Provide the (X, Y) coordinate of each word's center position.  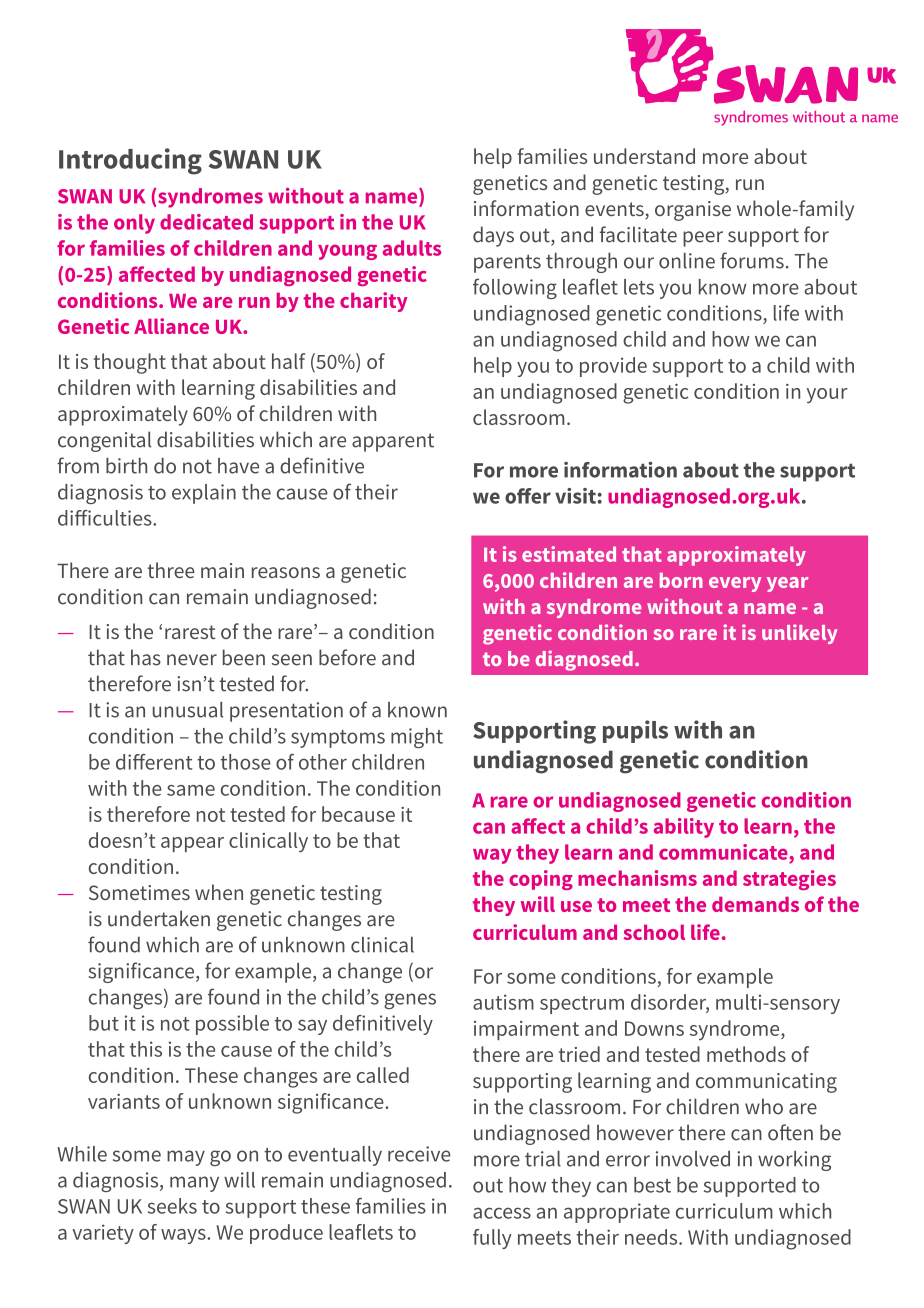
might (417, 738)
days (493, 236)
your (827, 395)
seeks (172, 1206)
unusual (188, 710)
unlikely (799, 634)
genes (410, 1001)
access (502, 1213)
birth (126, 466)
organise (693, 211)
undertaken (159, 918)
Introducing (130, 161)
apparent (393, 442)
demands (755, 904)
